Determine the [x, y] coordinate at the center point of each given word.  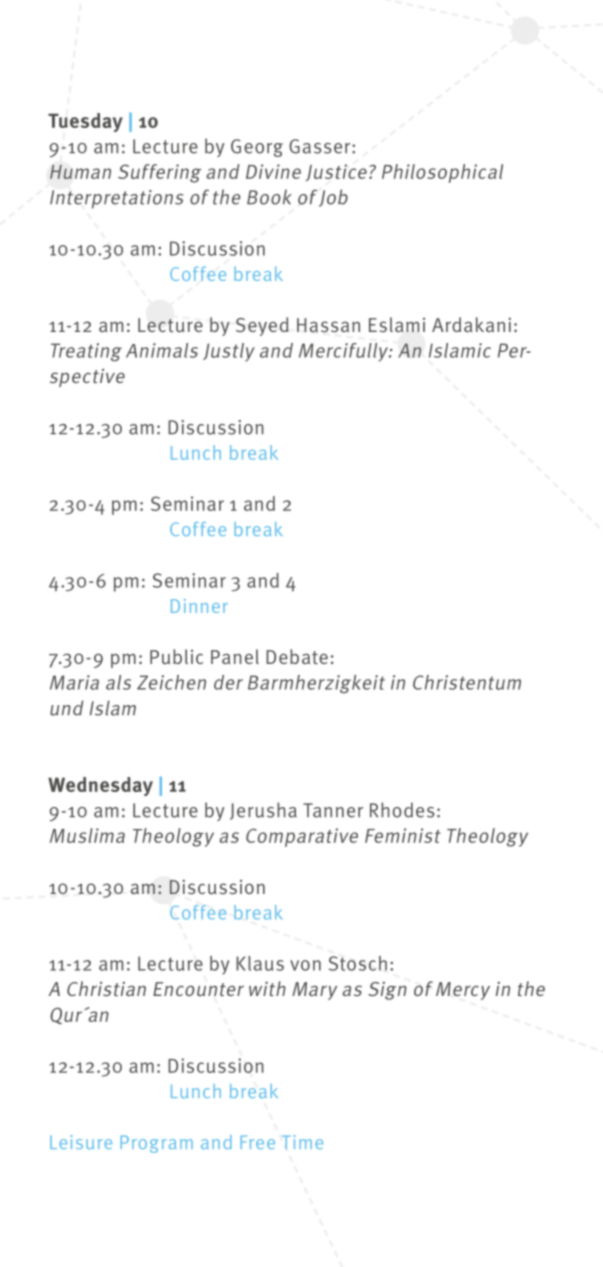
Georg [257, 148]
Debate [297, 656]
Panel [235, 656]
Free [258, 1142]
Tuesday [85, 122]
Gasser [321, 146]
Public [176, 656]
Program [157, 1144]
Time [302, 1142]
